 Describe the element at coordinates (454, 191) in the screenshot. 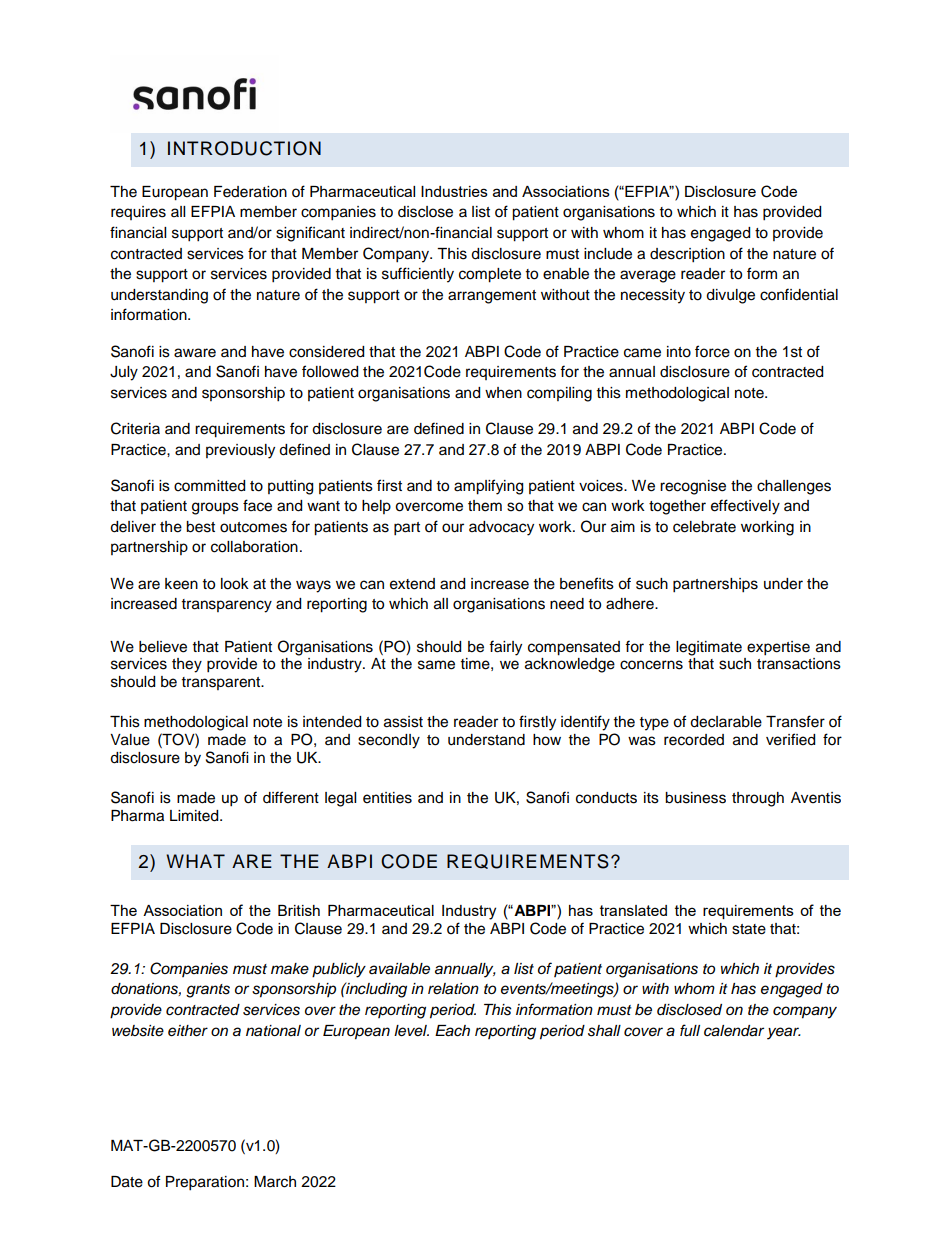

I see `Industries` at that location.
